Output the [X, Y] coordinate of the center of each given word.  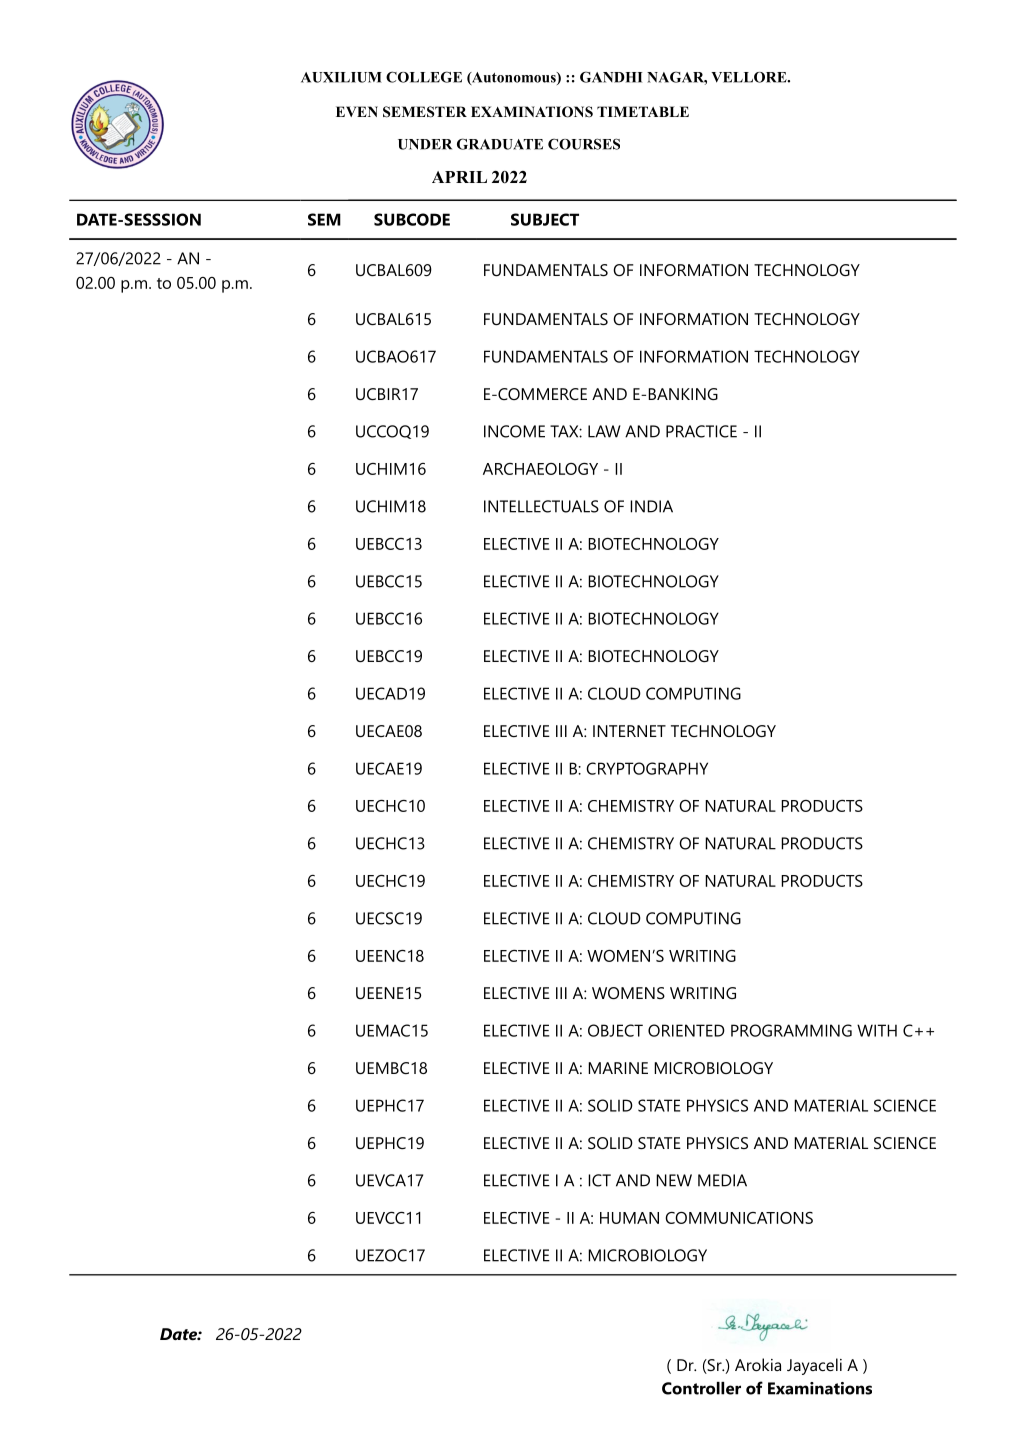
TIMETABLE [643, 111]
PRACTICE [701, 431]
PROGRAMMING [791, 1030]
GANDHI [611, 77]
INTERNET [629, 731]
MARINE [618, 1068]
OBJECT [615, 1030]
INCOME [514, 431]
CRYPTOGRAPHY [647, 768]
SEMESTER [425, 112]
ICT [599, 1180]
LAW [604, 431]
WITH [877, 1030]
